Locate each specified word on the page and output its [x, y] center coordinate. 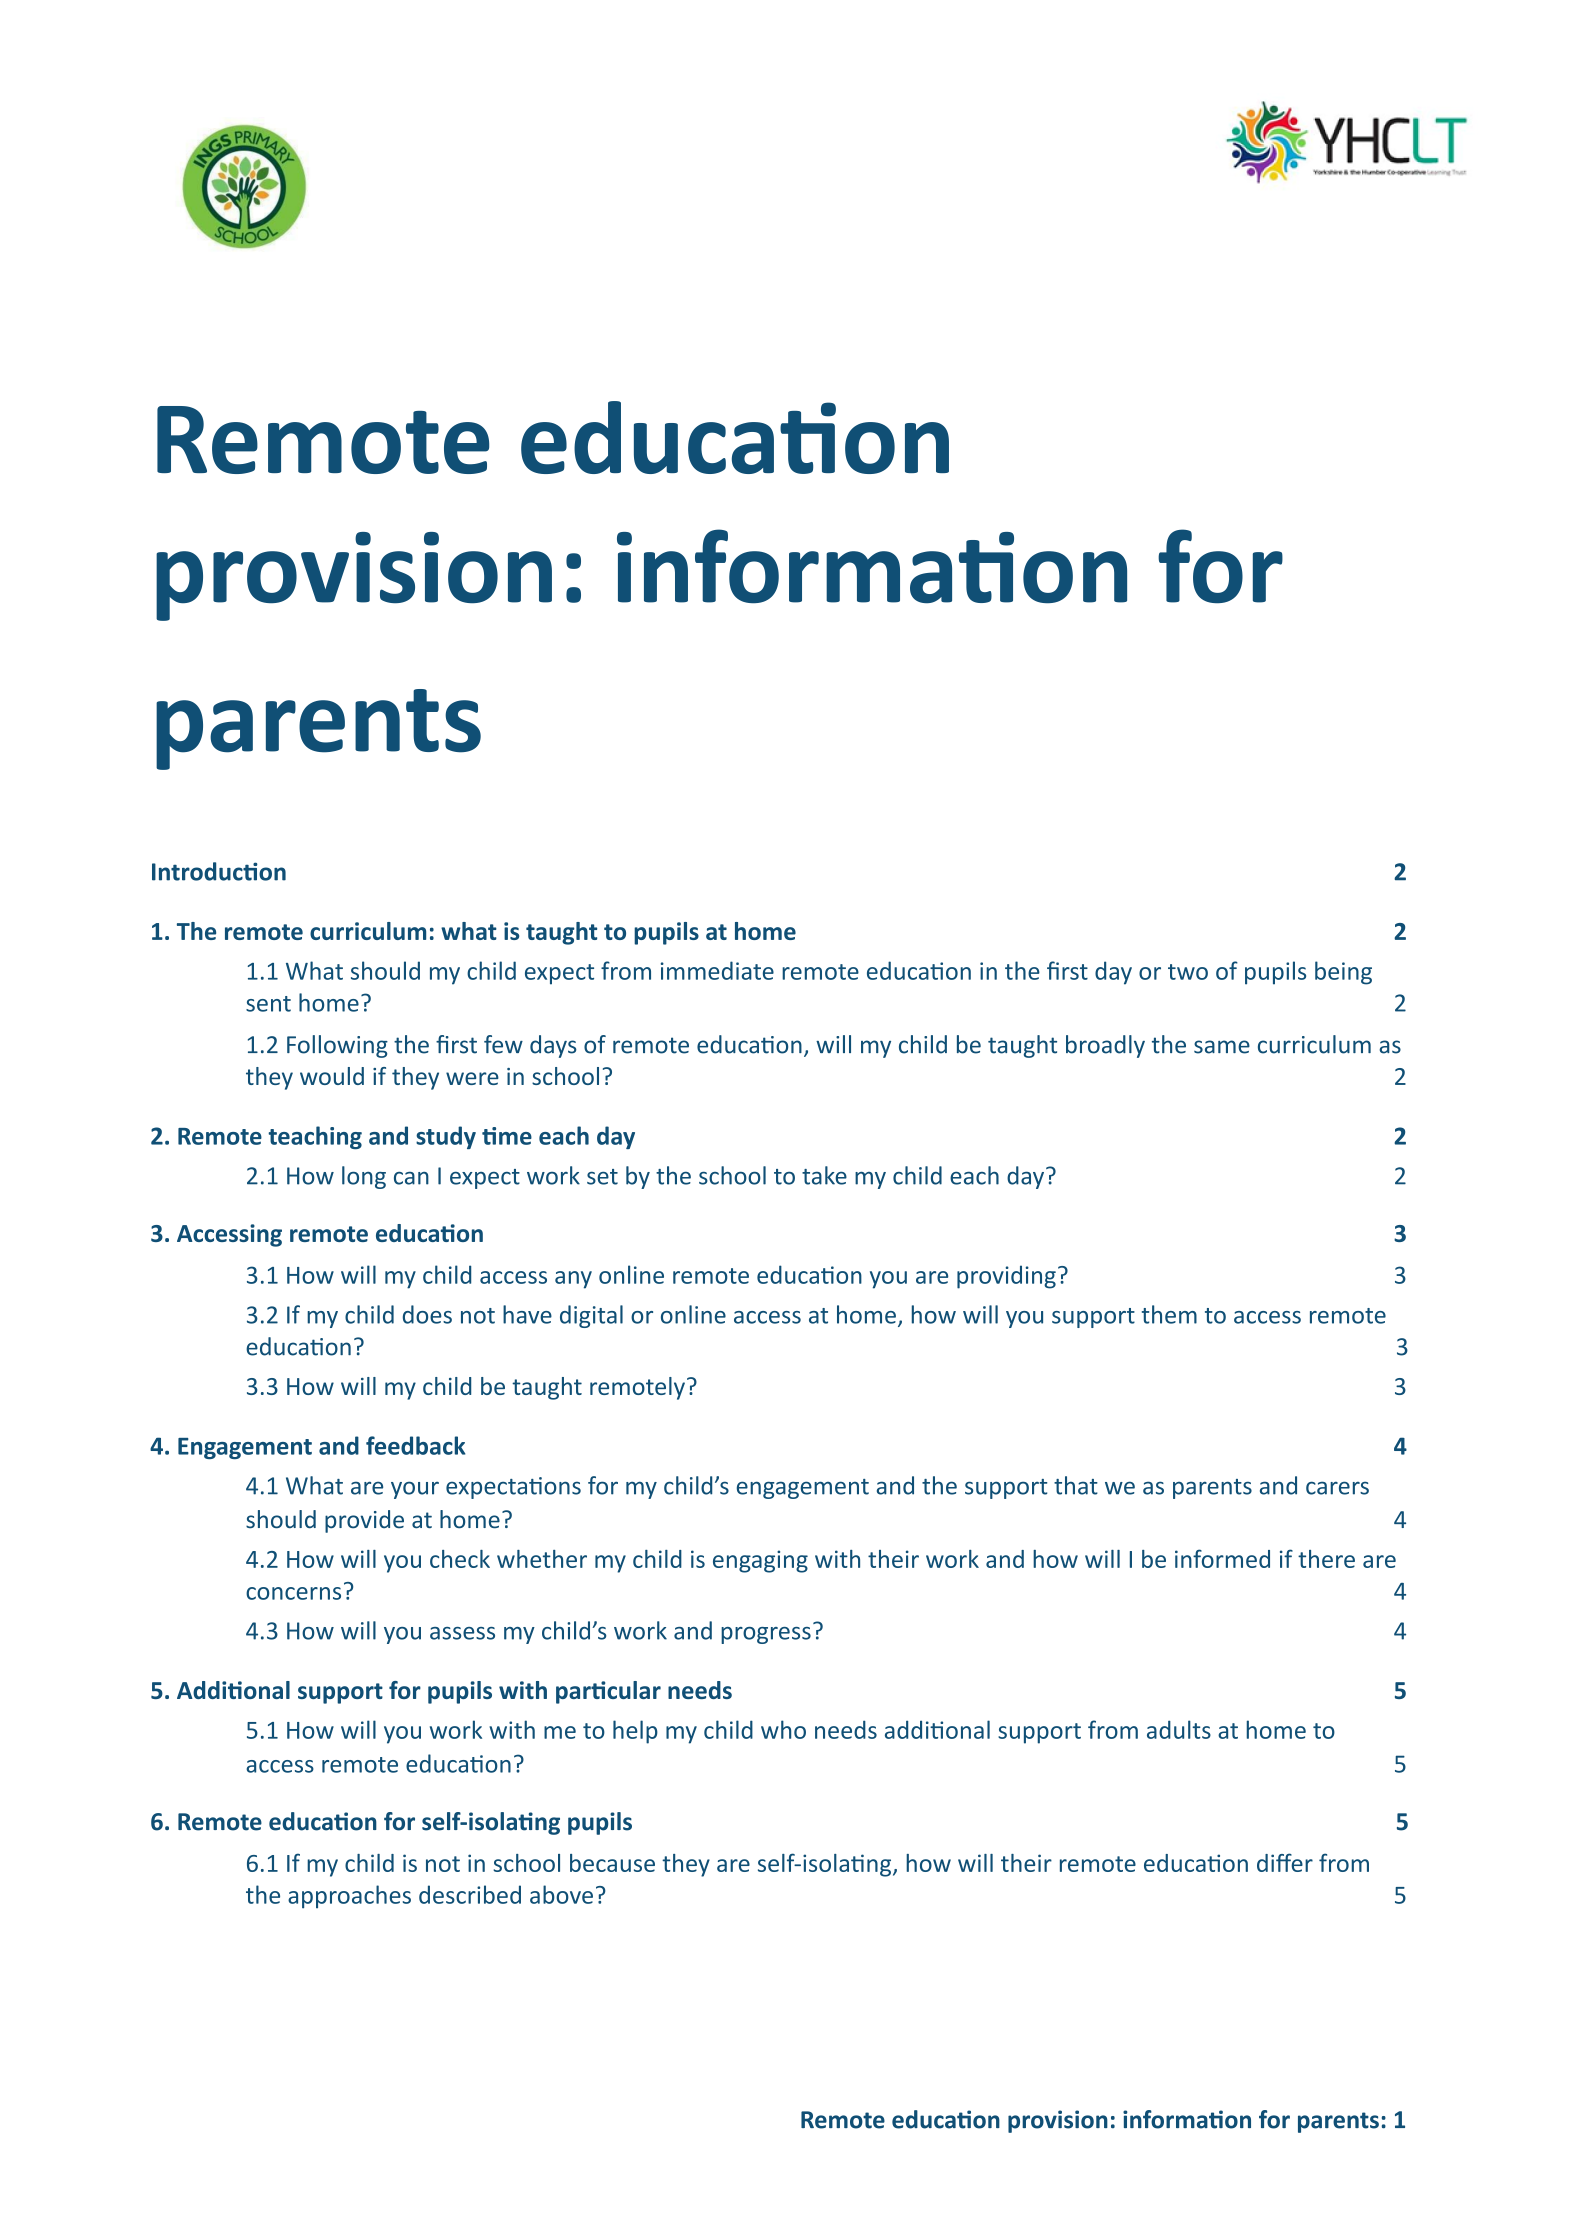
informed [1222, 1558]
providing [1006, 1277]
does [427, 1314]
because [612, 1863]
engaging [760, 1561]
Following [337, 1046]
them [1169, 1314]
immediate [717, 970]
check [460, 1559]
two [1188, 972]
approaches [349, 1897]
